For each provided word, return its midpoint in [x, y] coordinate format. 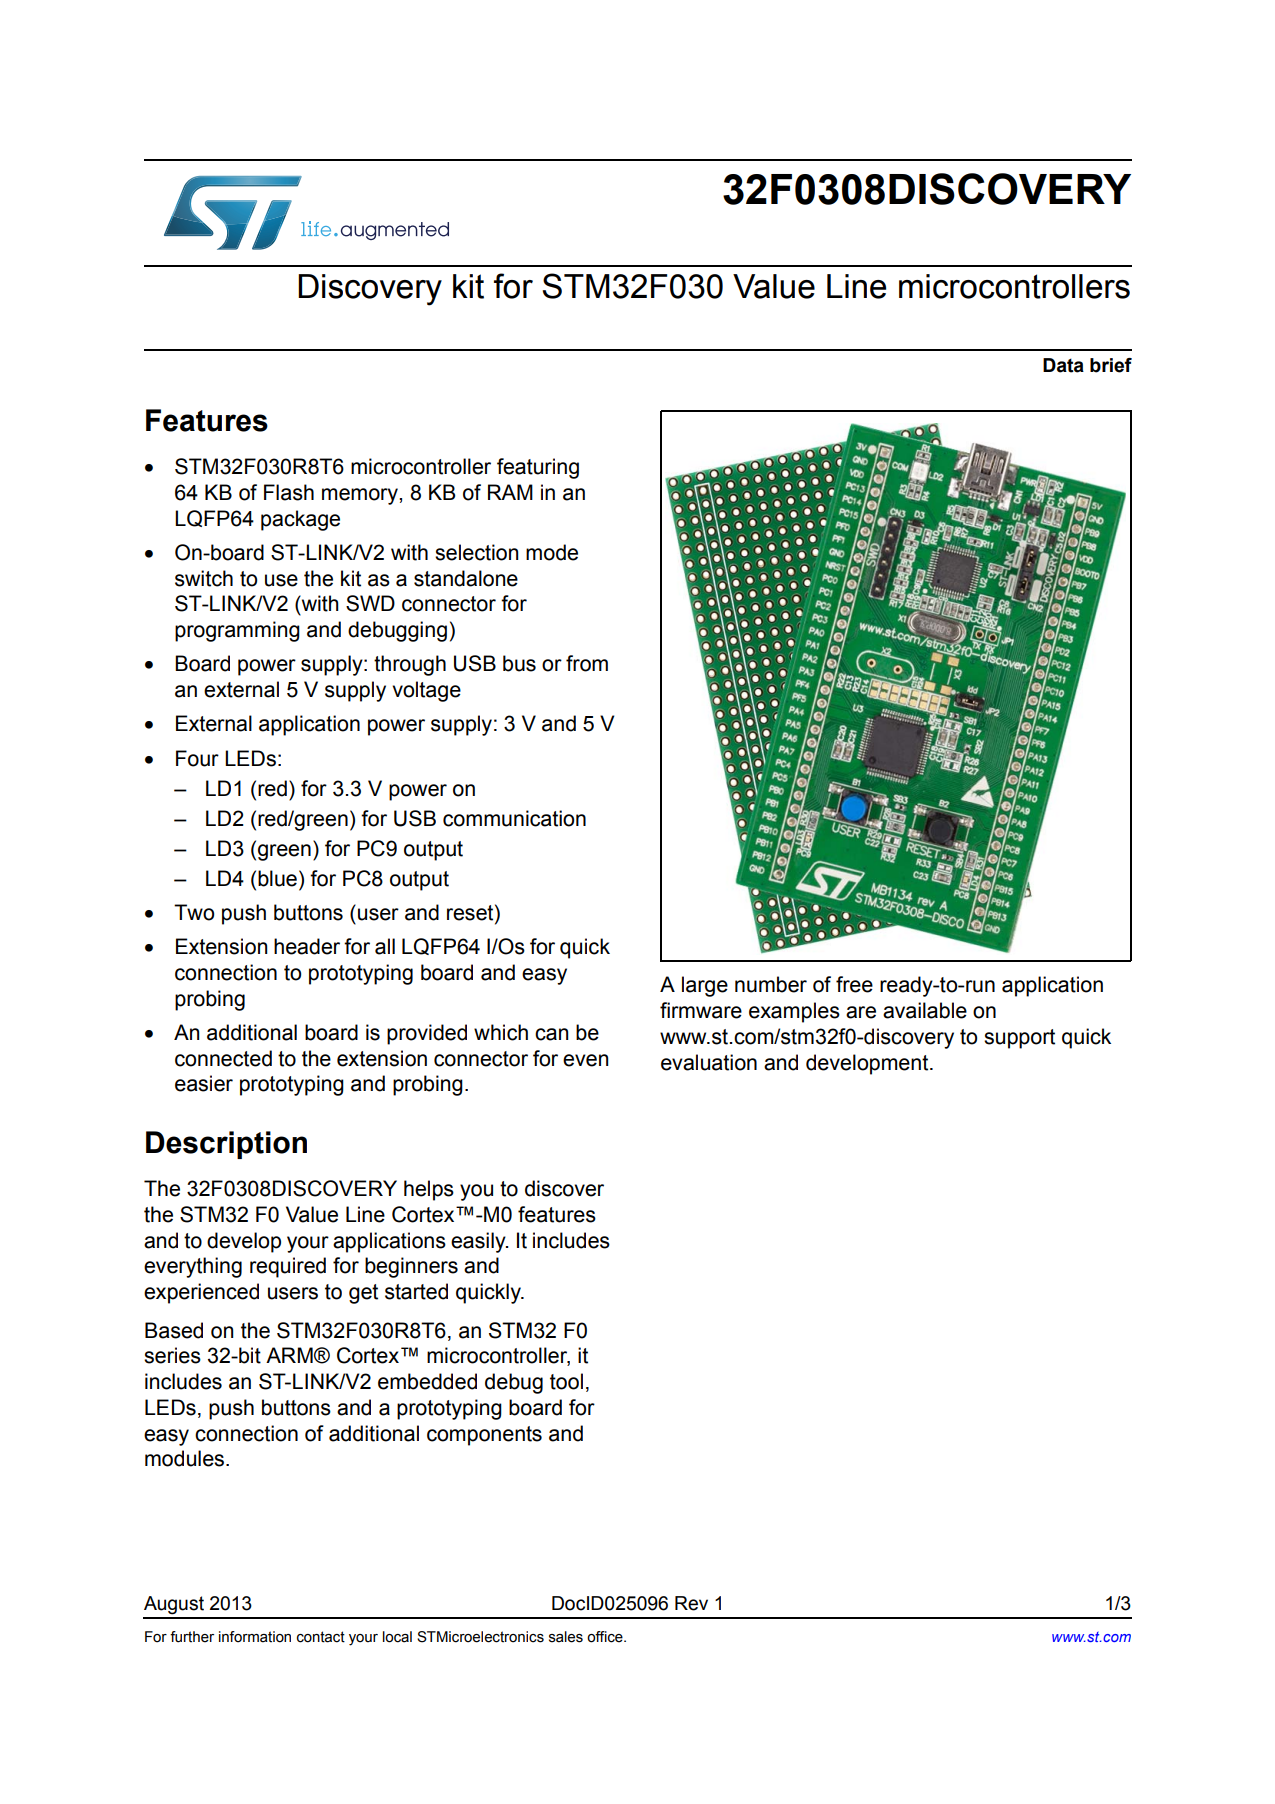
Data [1063, 365]
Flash [289, 492]
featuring [538, 468]
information [255, 1637]
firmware [701, 1010]
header [307, 946]
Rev [691, 1603]
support [1019, 1039]
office [606, 1637]
